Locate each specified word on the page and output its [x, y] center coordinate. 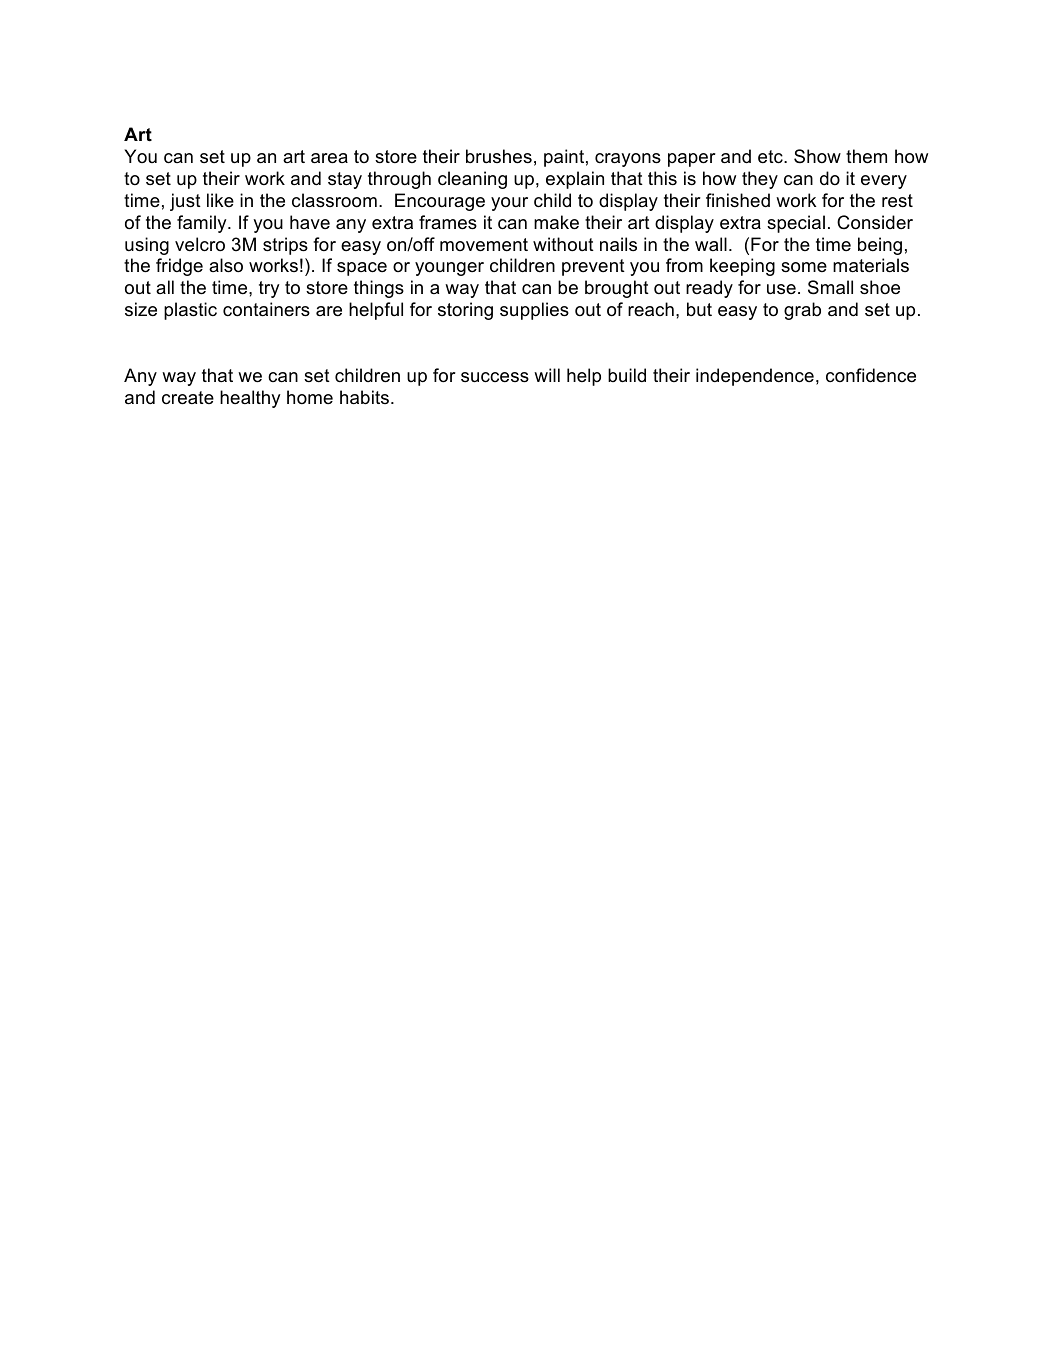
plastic [190, 311]
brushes [499, 156]
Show [817, 156]
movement [484, 245]
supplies [534, 311]
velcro [200, 244]
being [880, 246]
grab [802, 311]
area [329, 158]
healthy [250, 399]
